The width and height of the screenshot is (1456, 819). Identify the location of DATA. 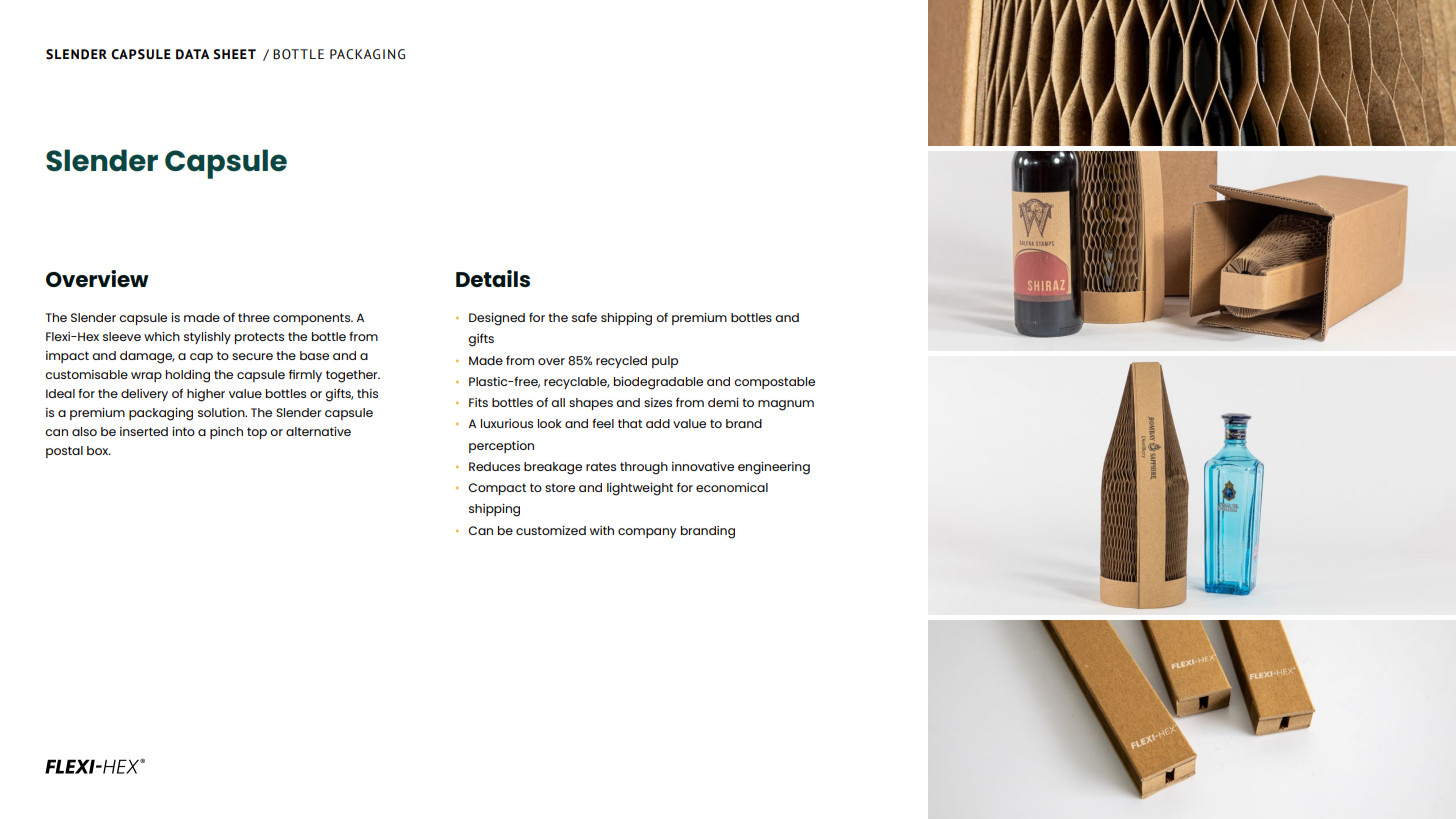
(193, 54).
